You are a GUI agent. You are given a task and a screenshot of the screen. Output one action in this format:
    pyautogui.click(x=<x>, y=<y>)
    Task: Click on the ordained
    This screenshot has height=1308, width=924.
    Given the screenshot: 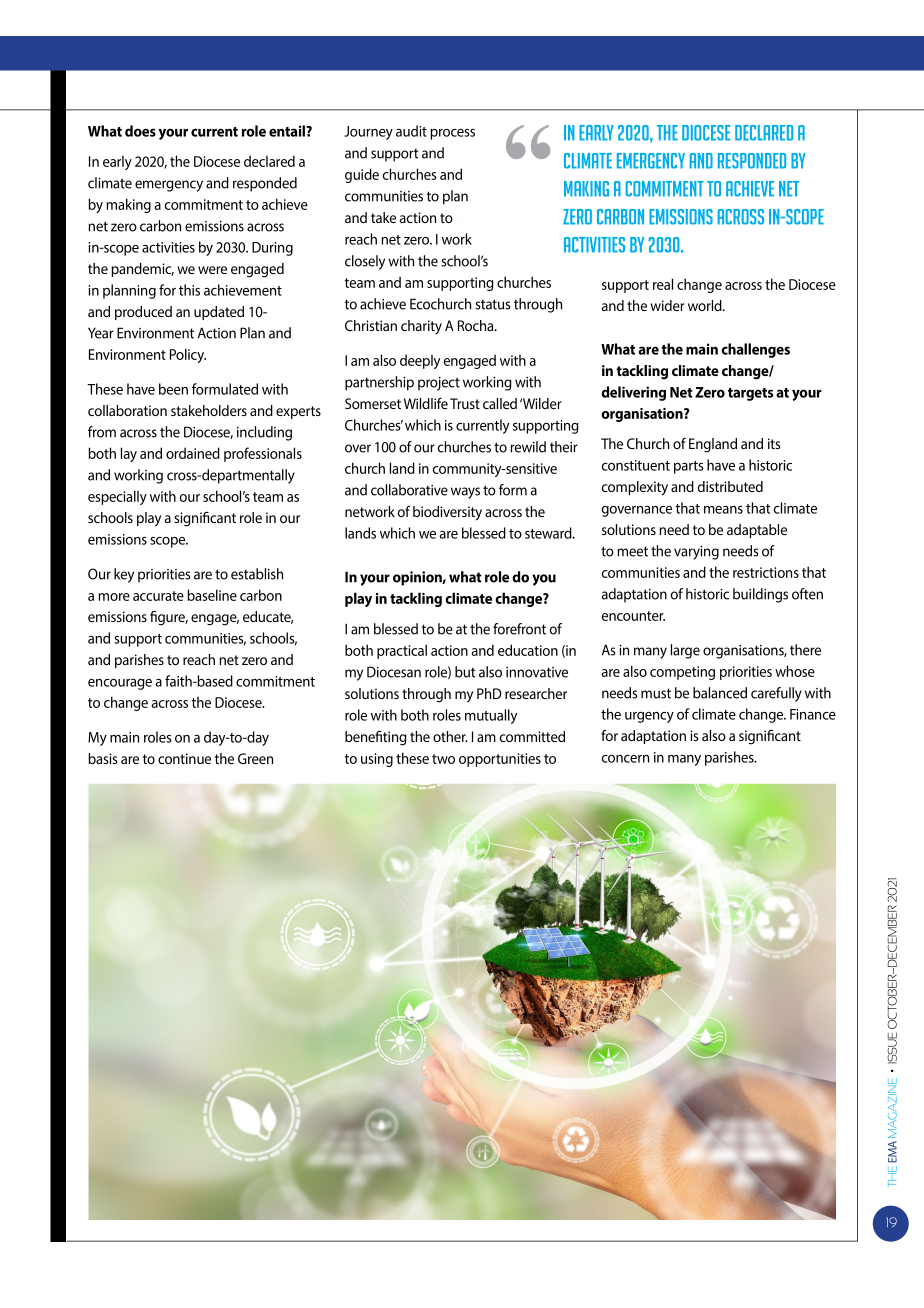 What is the action you would take?
    pyautogui.click(x=193, y=453)
